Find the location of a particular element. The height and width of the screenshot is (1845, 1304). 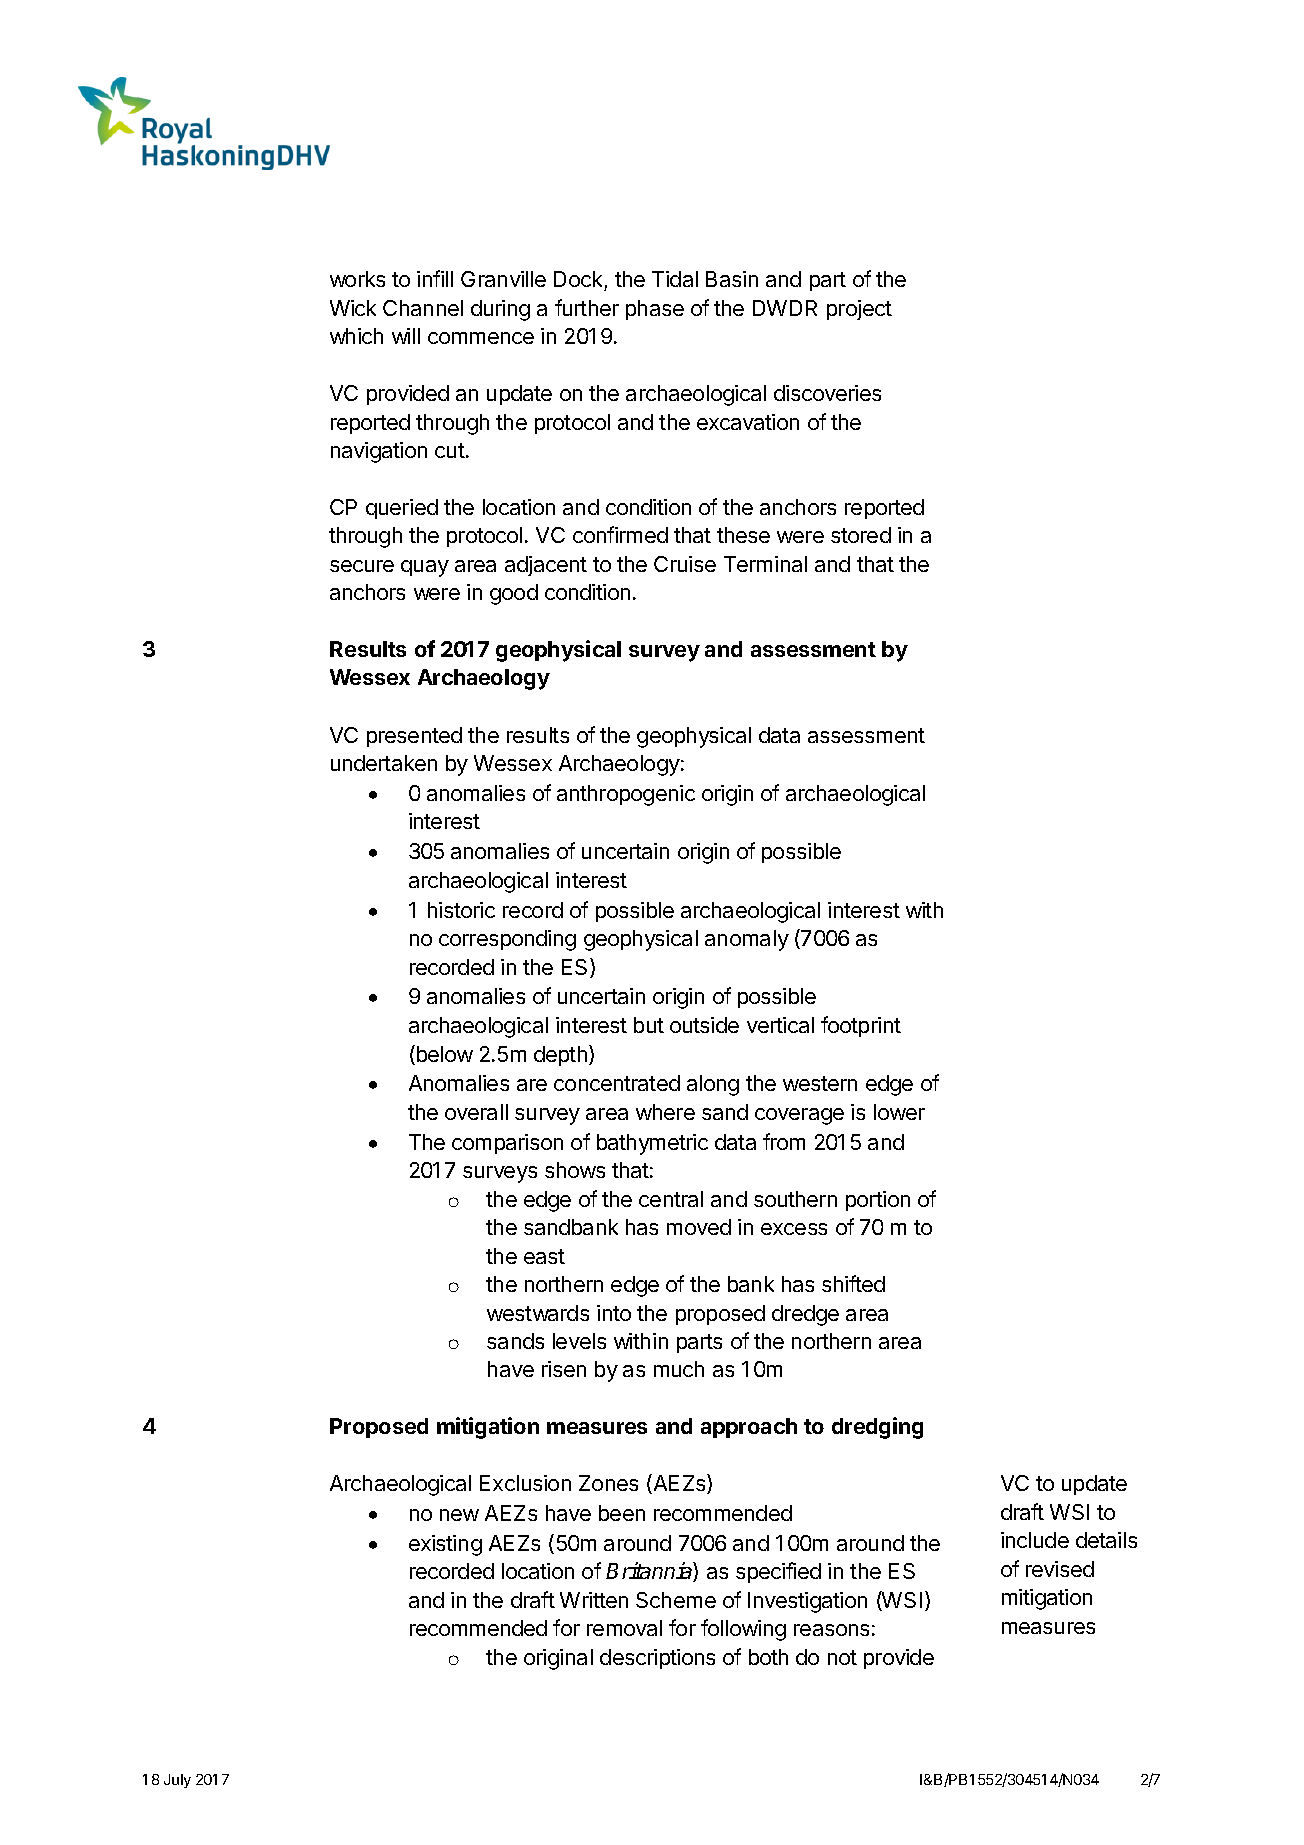

phase is located at coordinates (655, 310).
